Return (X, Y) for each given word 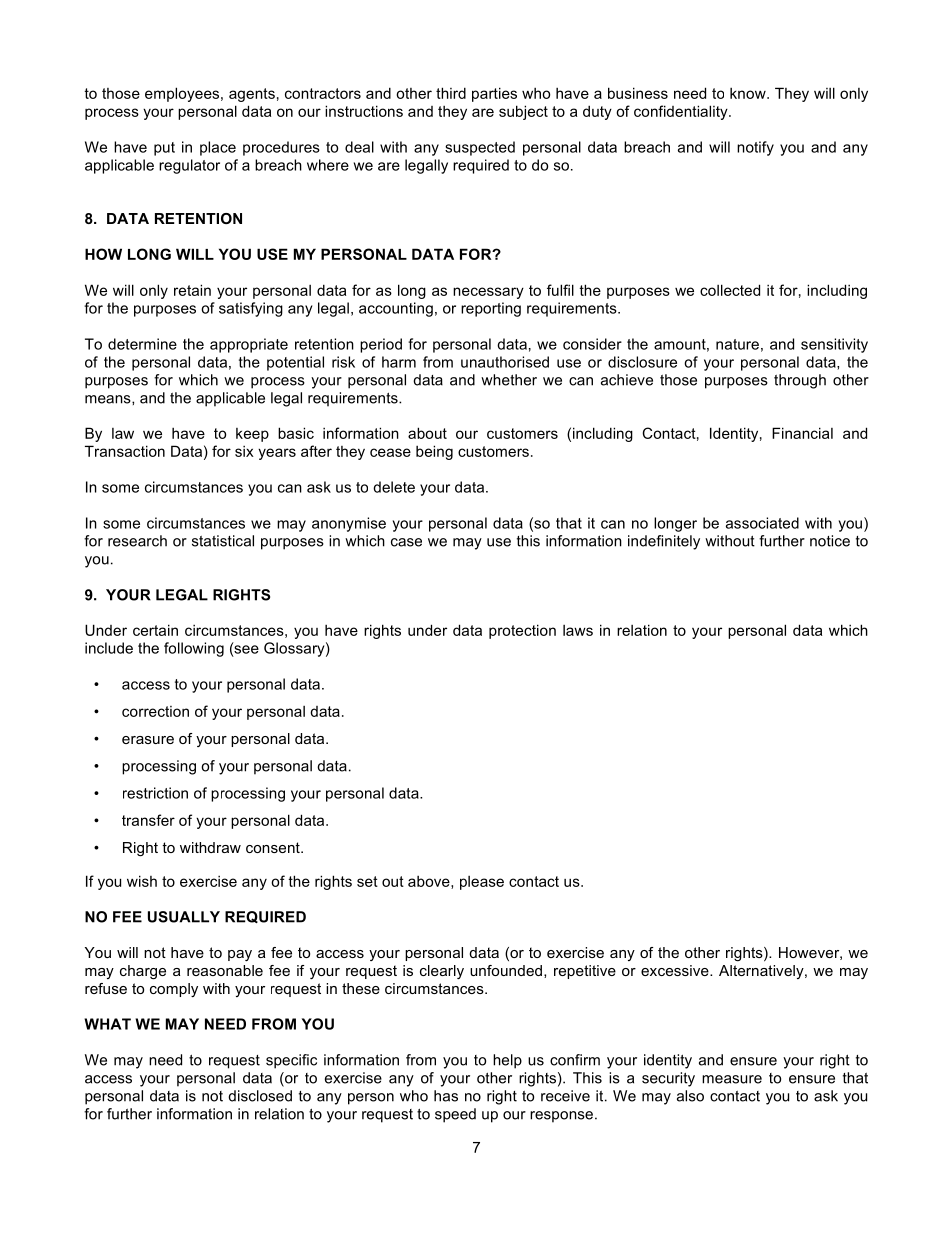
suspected (480, 148)
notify (755, 148)
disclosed (260, 1096)
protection (522, 631)
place (218, 148)
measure (732, 1079)
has (446, 1096)
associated (762, 523)
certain (155, 630)
